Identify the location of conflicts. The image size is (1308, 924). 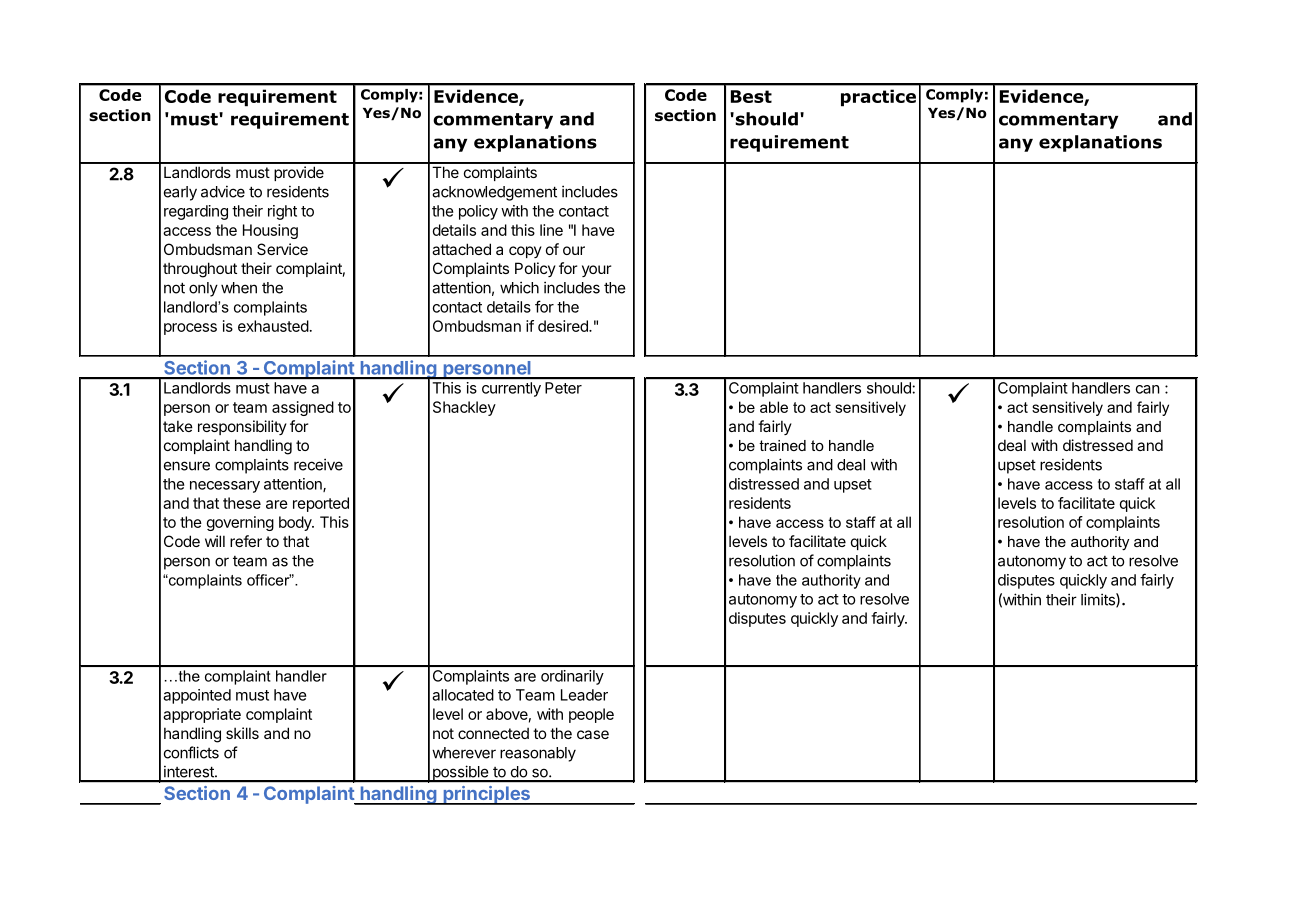
(191, 752).
